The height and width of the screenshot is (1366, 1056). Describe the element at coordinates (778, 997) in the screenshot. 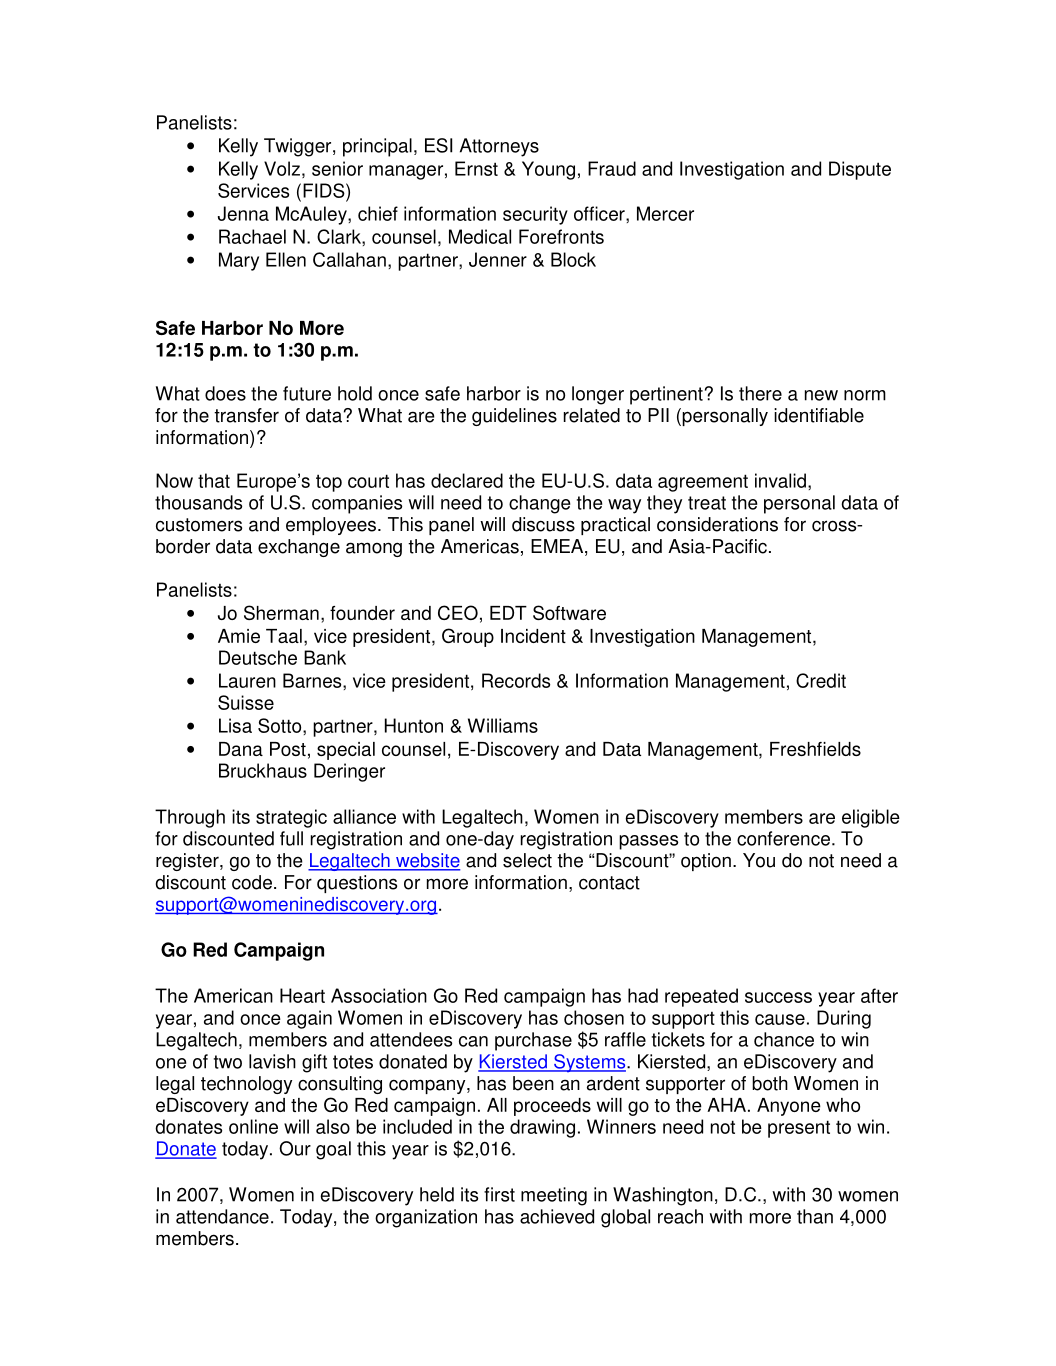

I see `success` at that location.
